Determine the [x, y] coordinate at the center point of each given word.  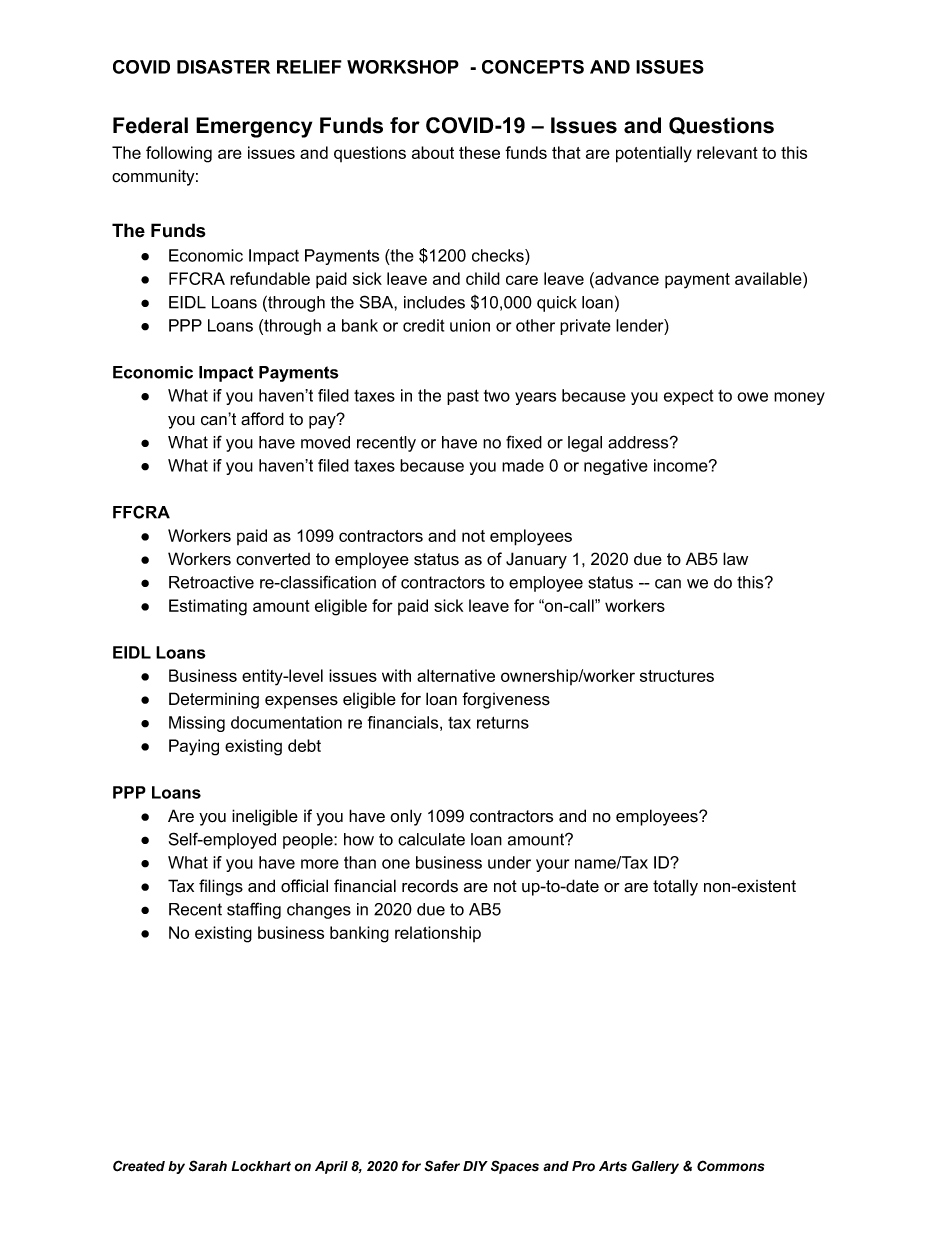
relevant [727, 152]
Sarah [208, 1166]
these [479, 152]
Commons [731, 1166]
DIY [475, 1166]
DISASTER [223, 67]
